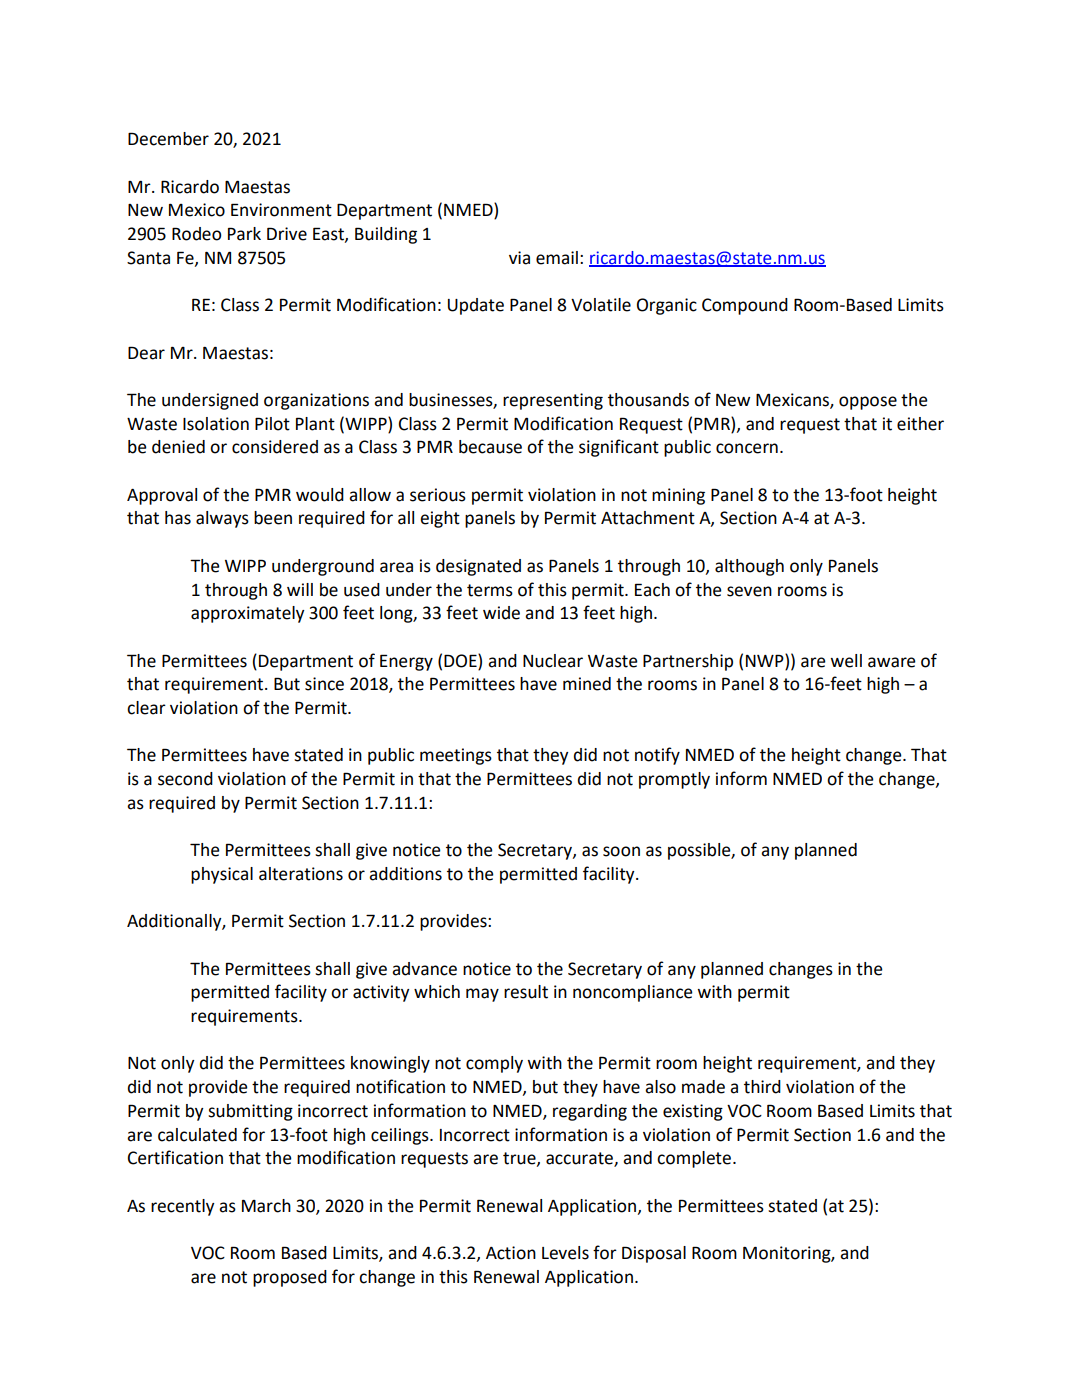 The image size is (1081, 1398). Describe the element at coordinates (846, 661) in the screenshot. I see `well` at that location.
